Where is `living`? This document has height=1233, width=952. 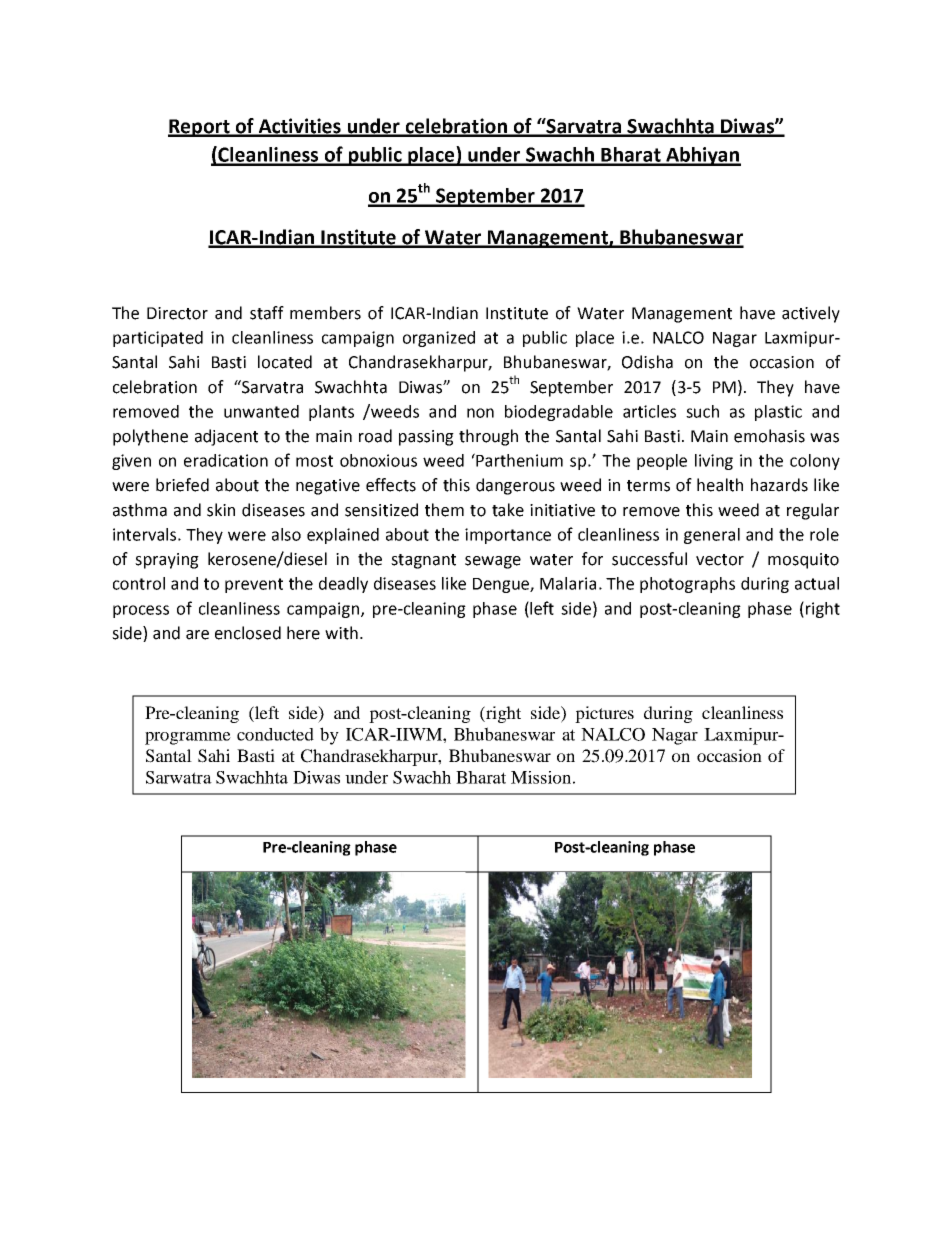 living is located at coordinates (714, 462).
